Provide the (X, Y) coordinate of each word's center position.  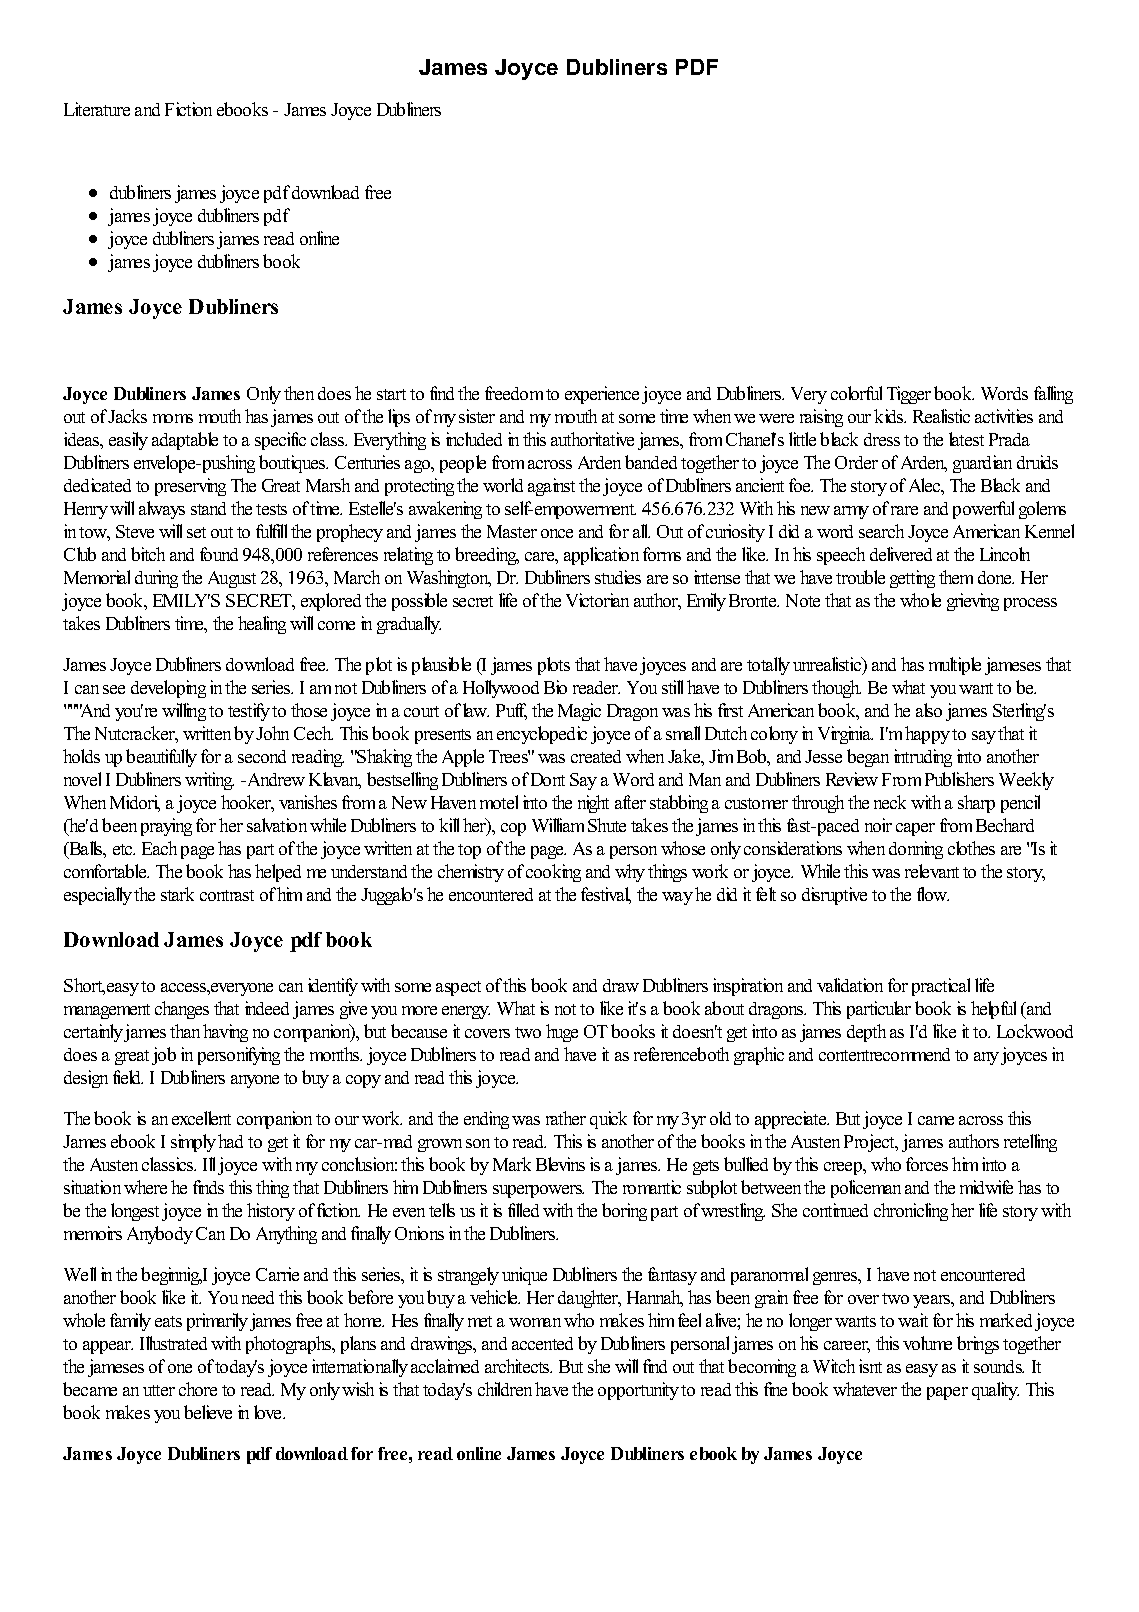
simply (193, 1143)
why (630, 873)
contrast (227, 895)
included (474, 439)
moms (173, 418)
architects (518, 1366)
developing (168, 689)
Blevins (560, 1164)
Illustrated (173, 1343)
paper (947, 1393)
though (836, 689)
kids (890, 416)
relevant (932, 871)
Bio (555, 687)
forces (927, 1164)
